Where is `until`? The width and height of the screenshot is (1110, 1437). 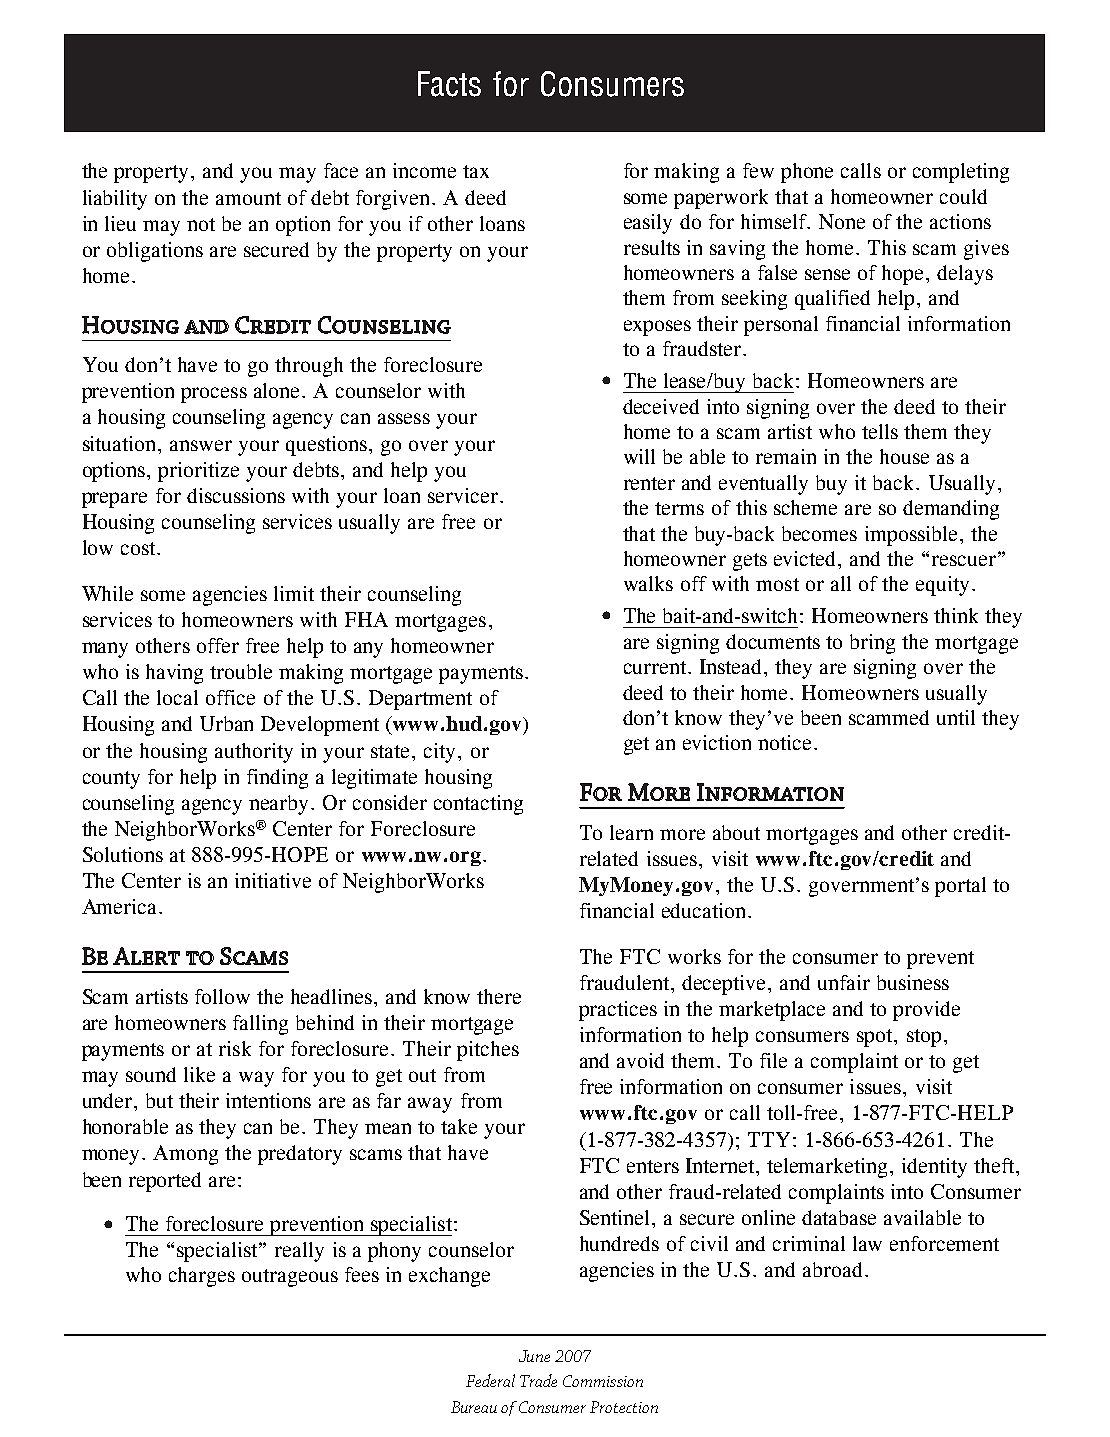 until is located at coordinates (956, 717).
